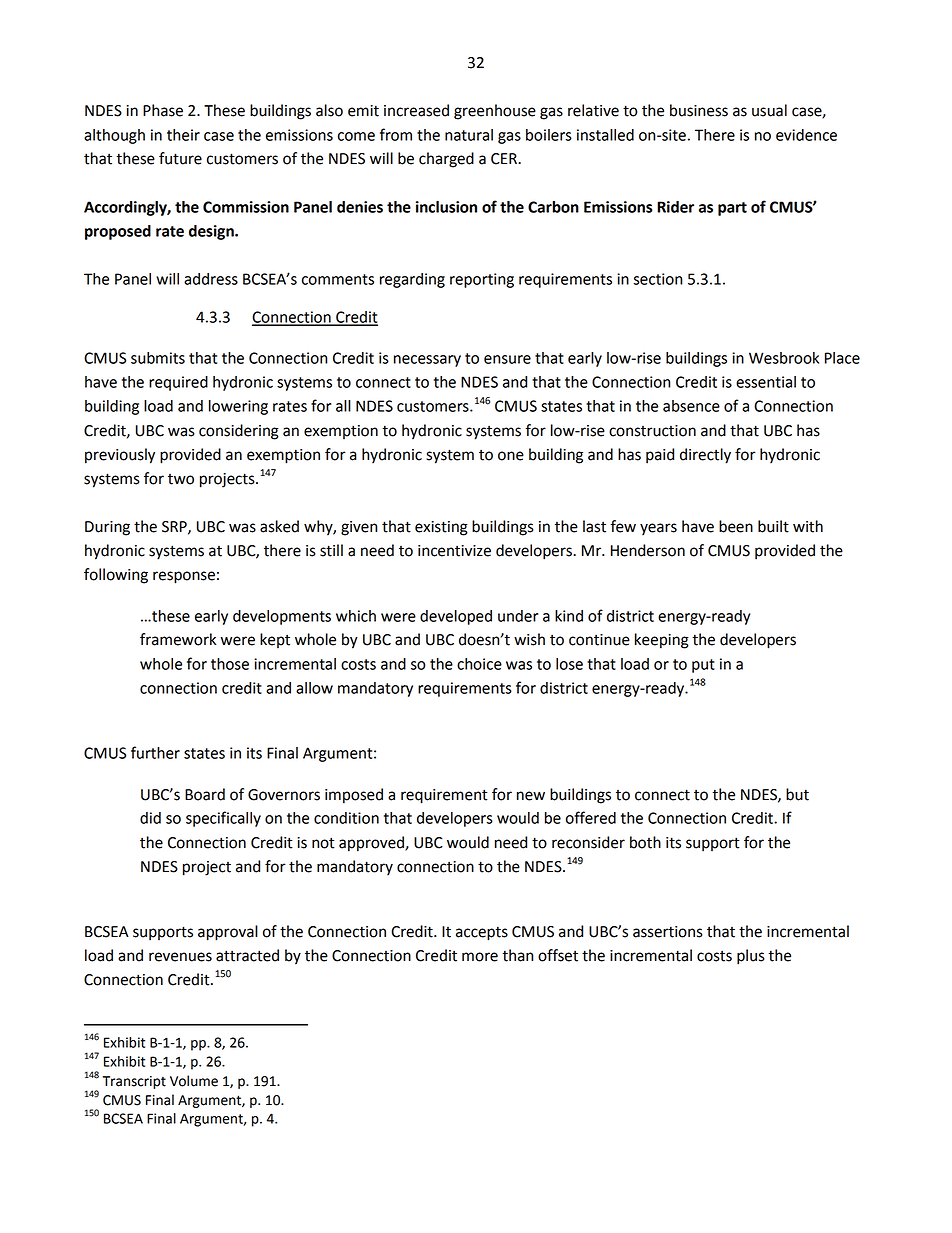 The image size is (952, 1233). I want to click on response, so click(184, 577).
